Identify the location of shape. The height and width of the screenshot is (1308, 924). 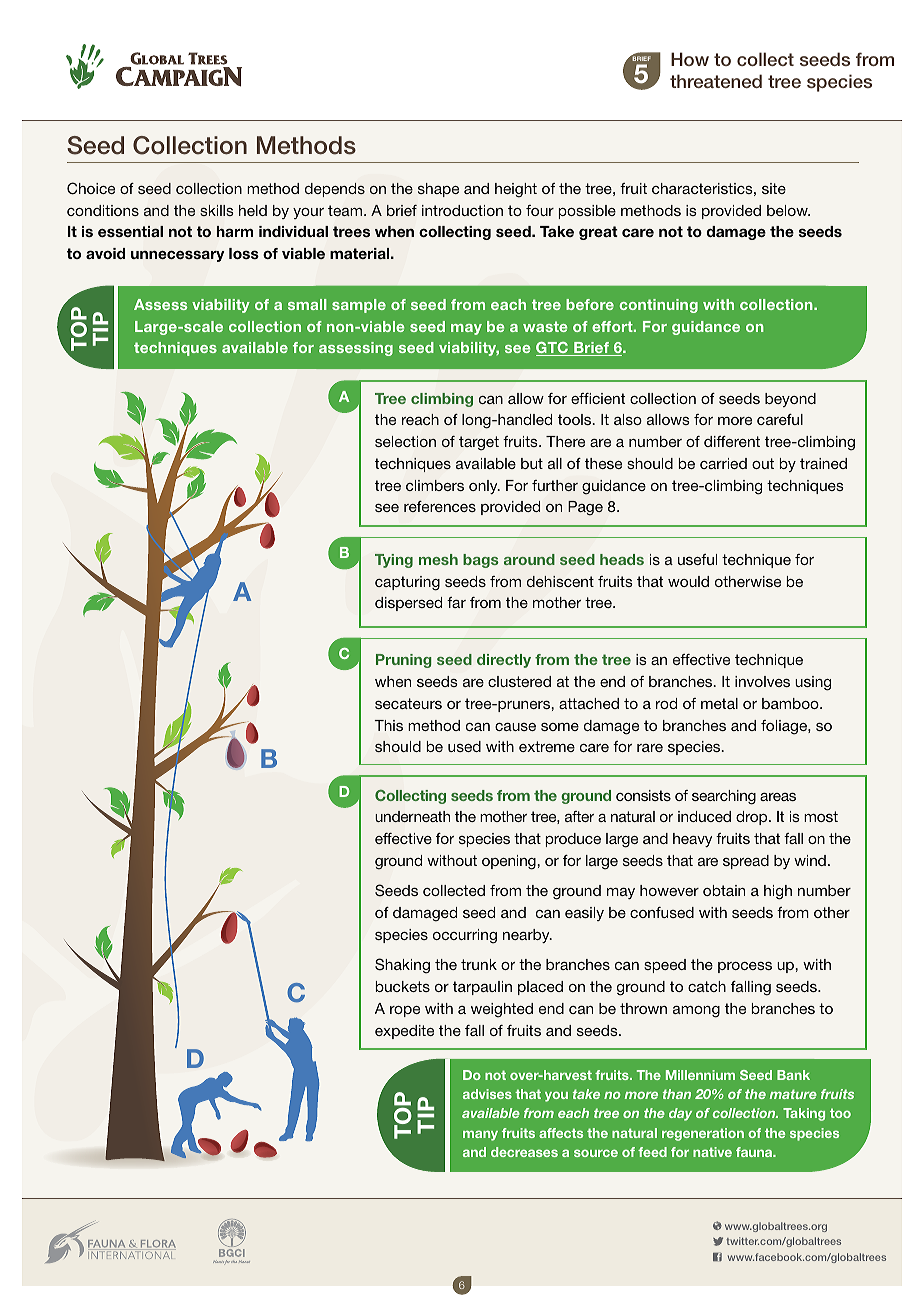
(438, 190).
